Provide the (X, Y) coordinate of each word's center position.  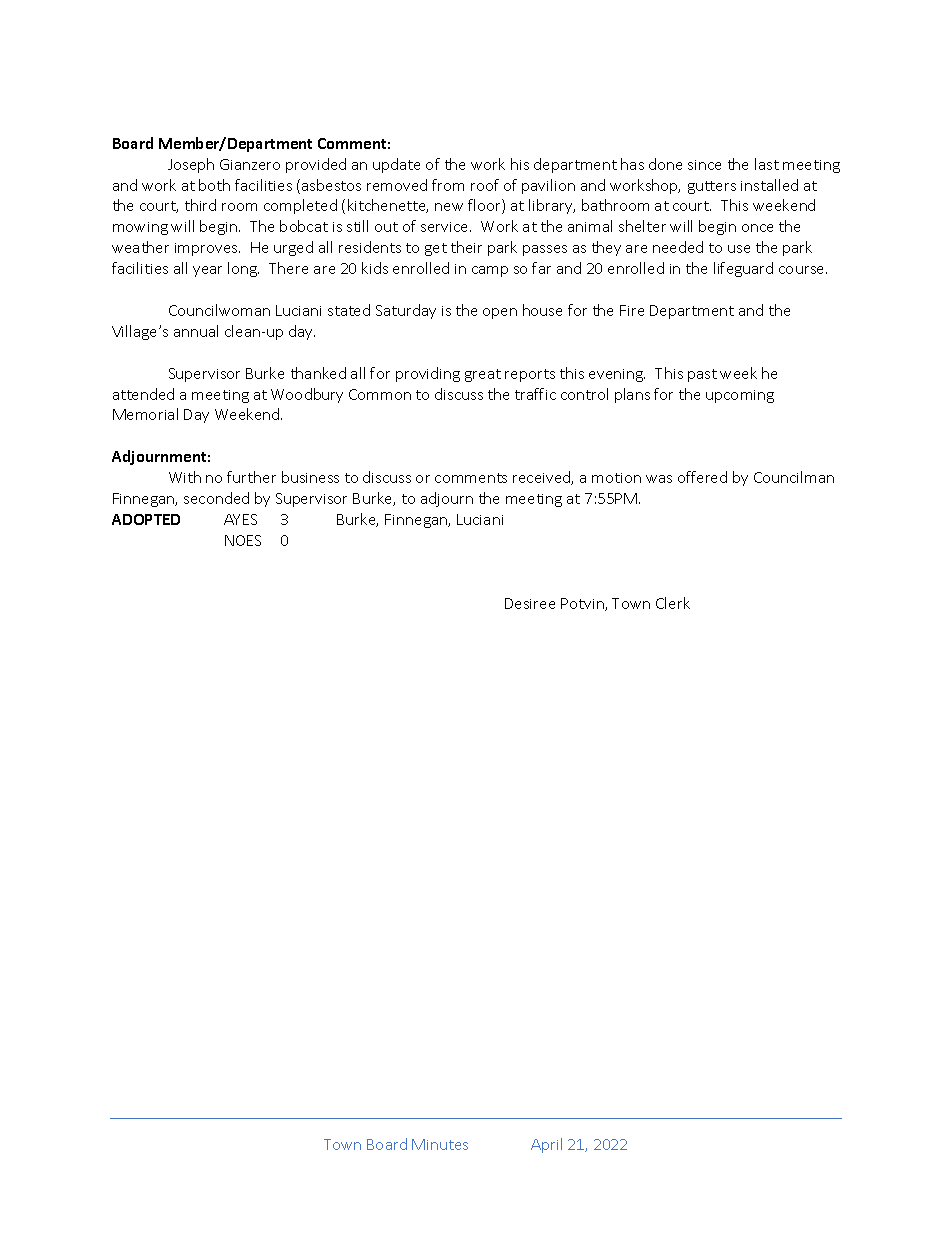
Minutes (440, 1144)
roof (485, 185)
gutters (712, 187)
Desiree (530, 603)
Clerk (673, 603)
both (214, 185)
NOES (243, 540)
